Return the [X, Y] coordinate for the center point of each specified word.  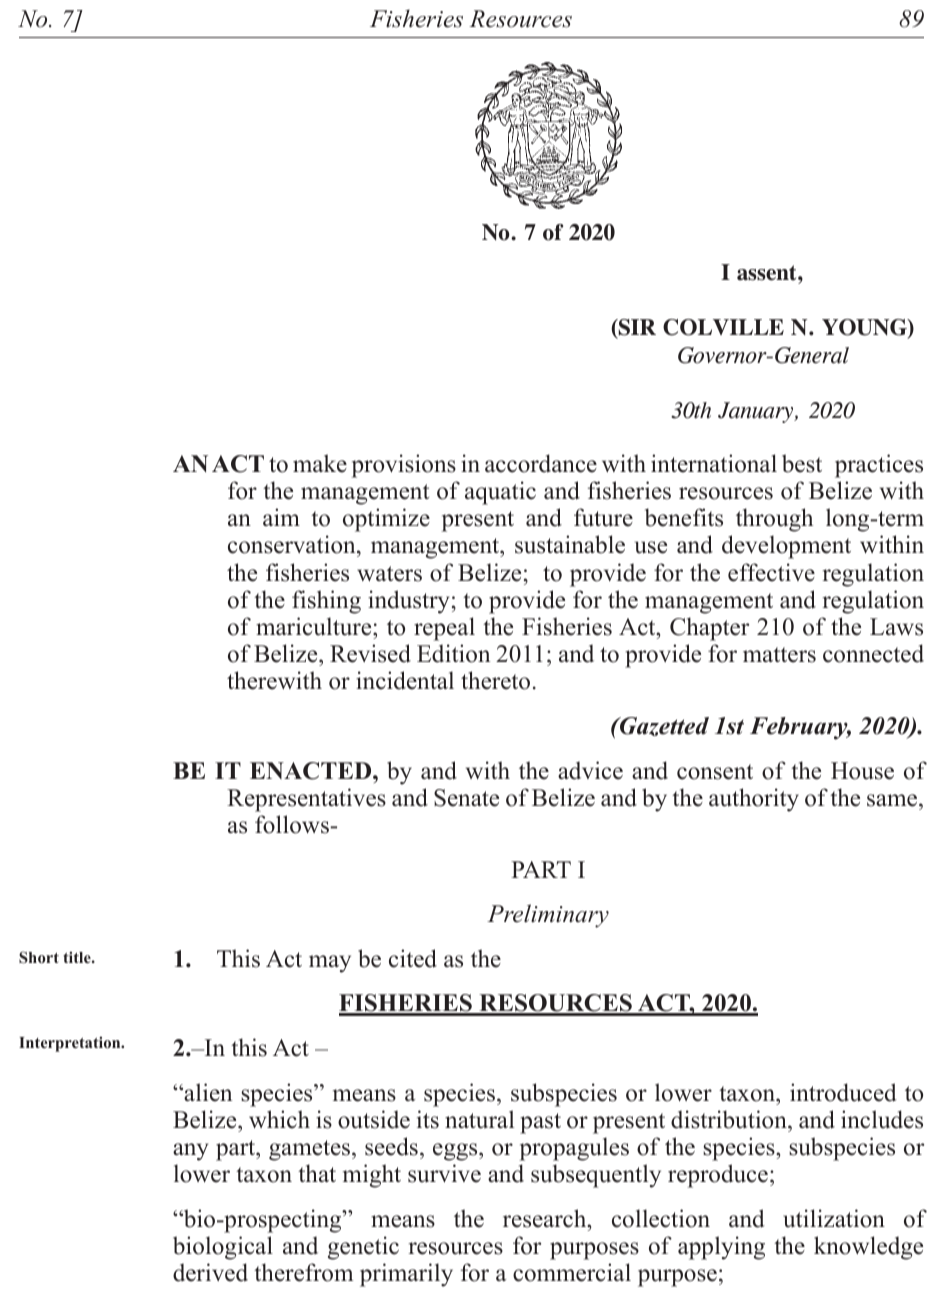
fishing [326, 602]
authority [754, 800]
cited [413, 958]
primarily [406, 1275]
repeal [444, 629]
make [320, 463]
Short [39, 957]
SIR [636, 329]
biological [223, 1248]
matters [779, 655]
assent [768, 273]
